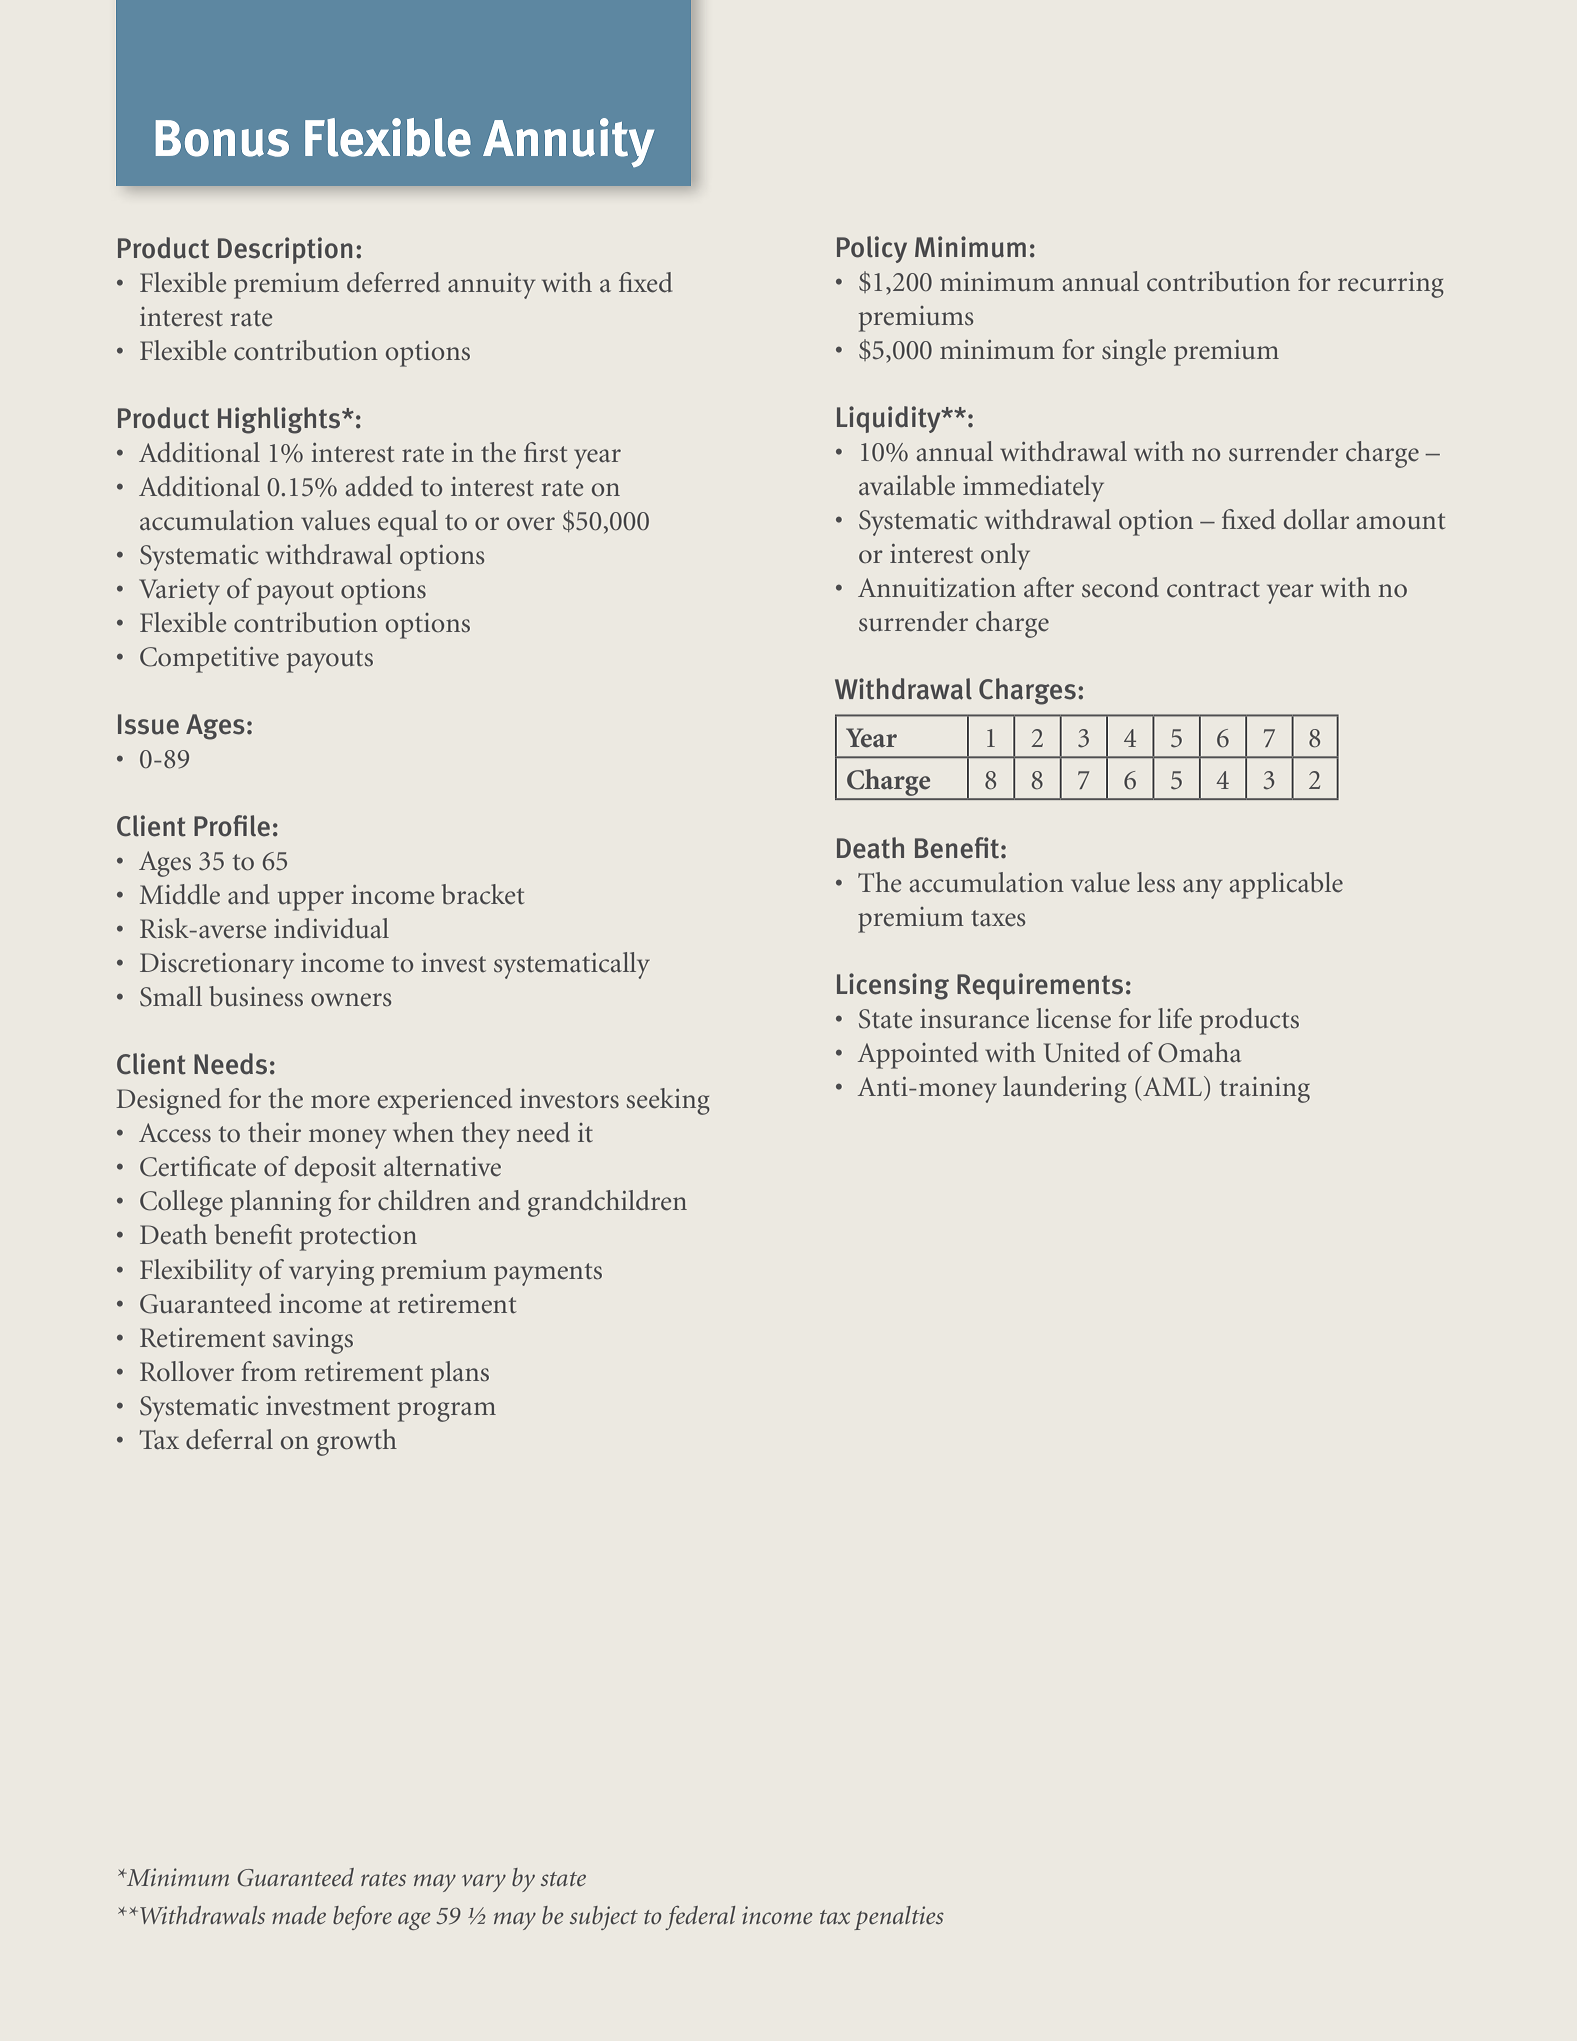 This page has width=1577, height=2041. I want to click on recurring, so click(1391, 285).
